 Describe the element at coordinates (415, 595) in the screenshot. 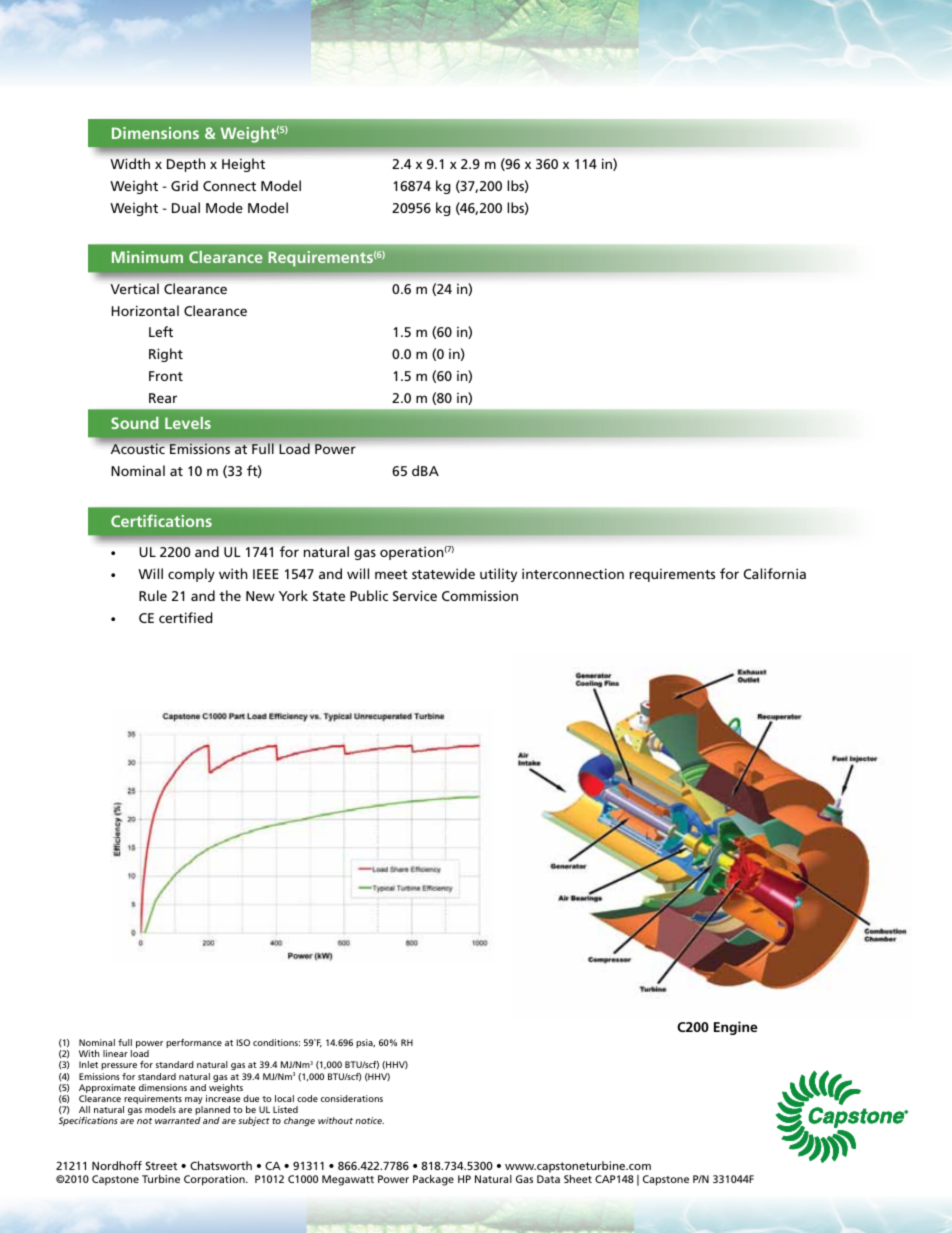

I see `Service` at that location.
